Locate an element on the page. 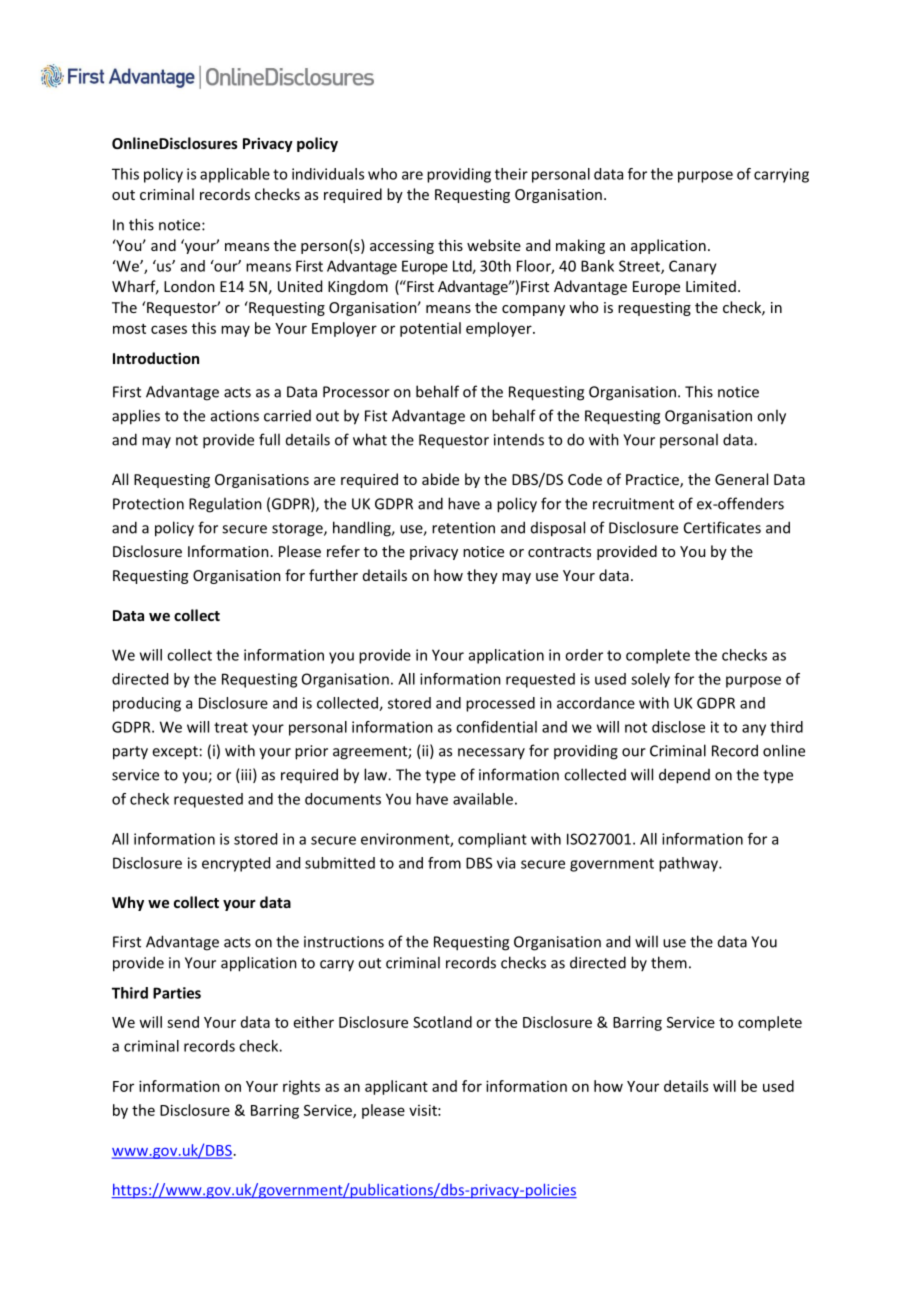 Image resolution: width=924 pixels, height=1307 pixels. abide is located at coordinates (440, 479).
